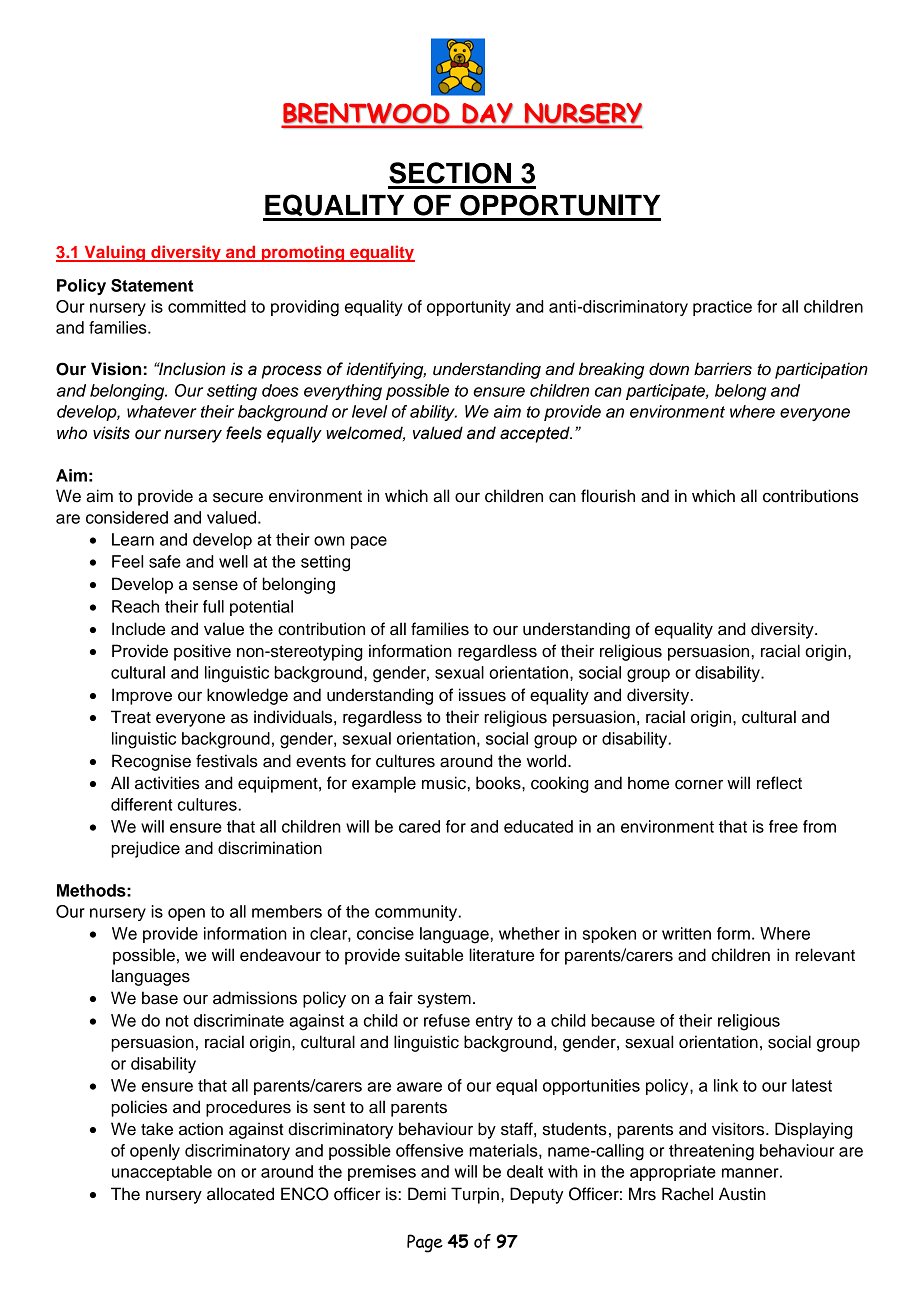  I want to click on base, so click(160, 998).
